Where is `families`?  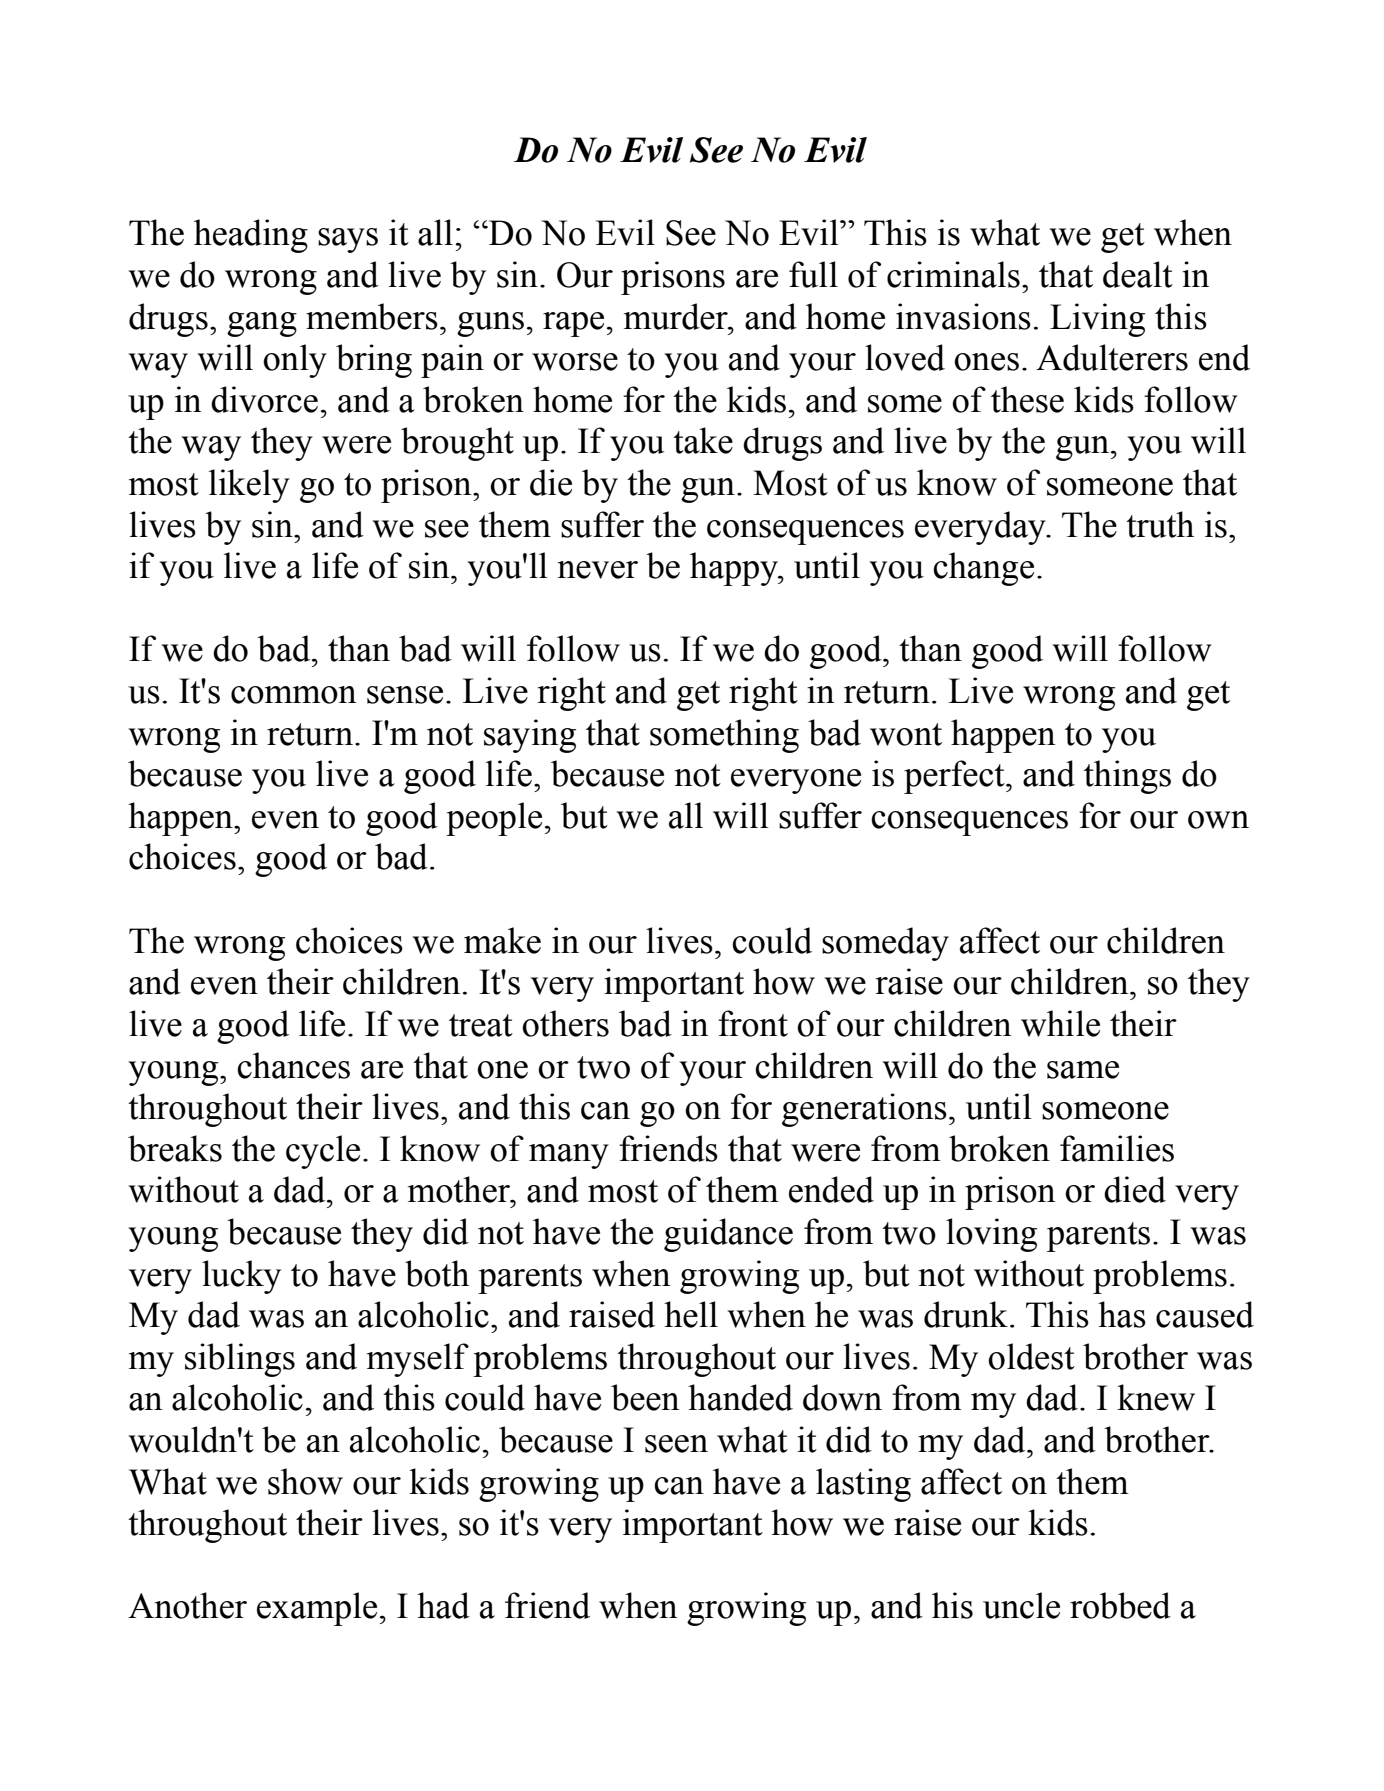
families is located at coordinates (1117, 1148).
